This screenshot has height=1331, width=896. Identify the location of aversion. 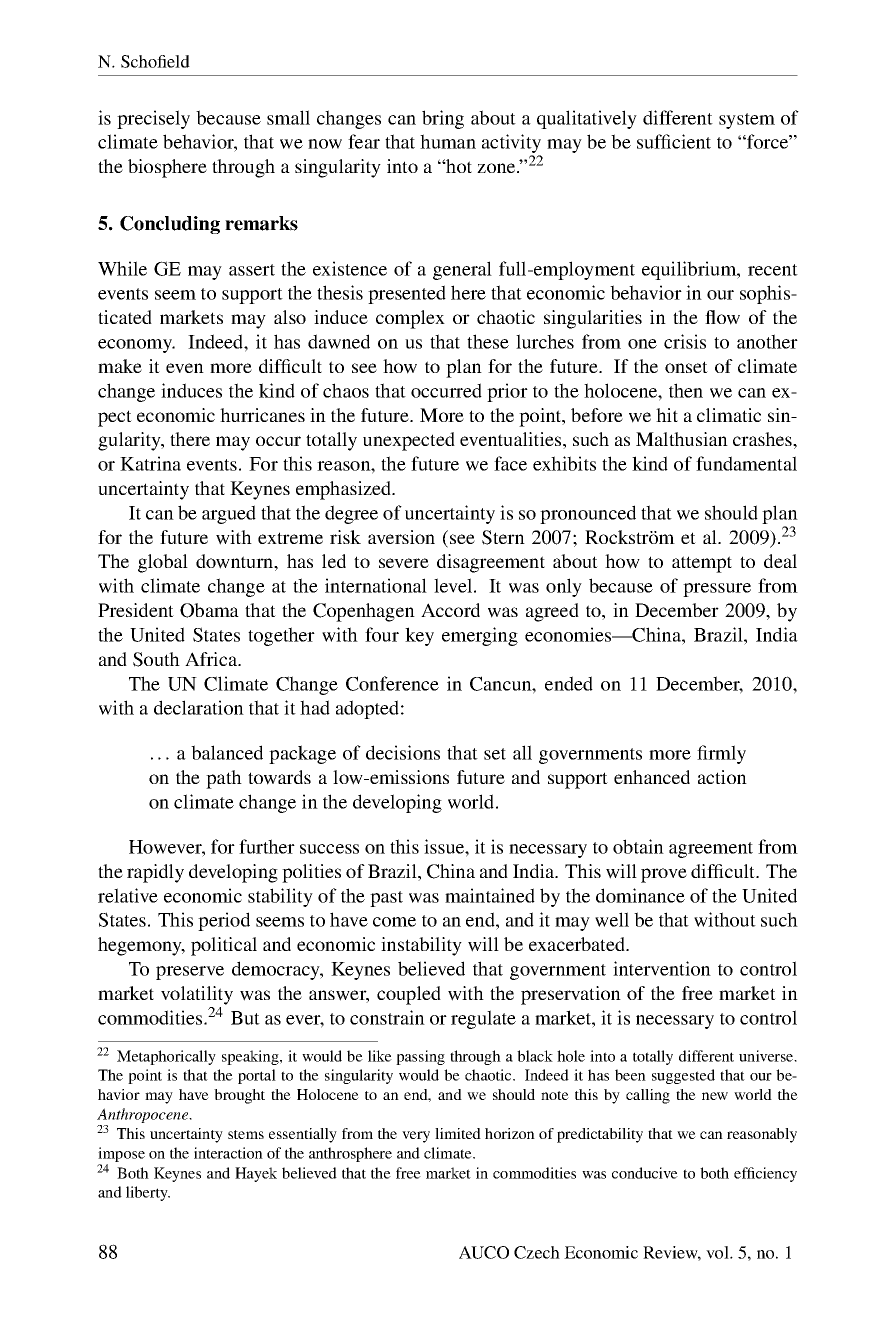
(401, 537).
